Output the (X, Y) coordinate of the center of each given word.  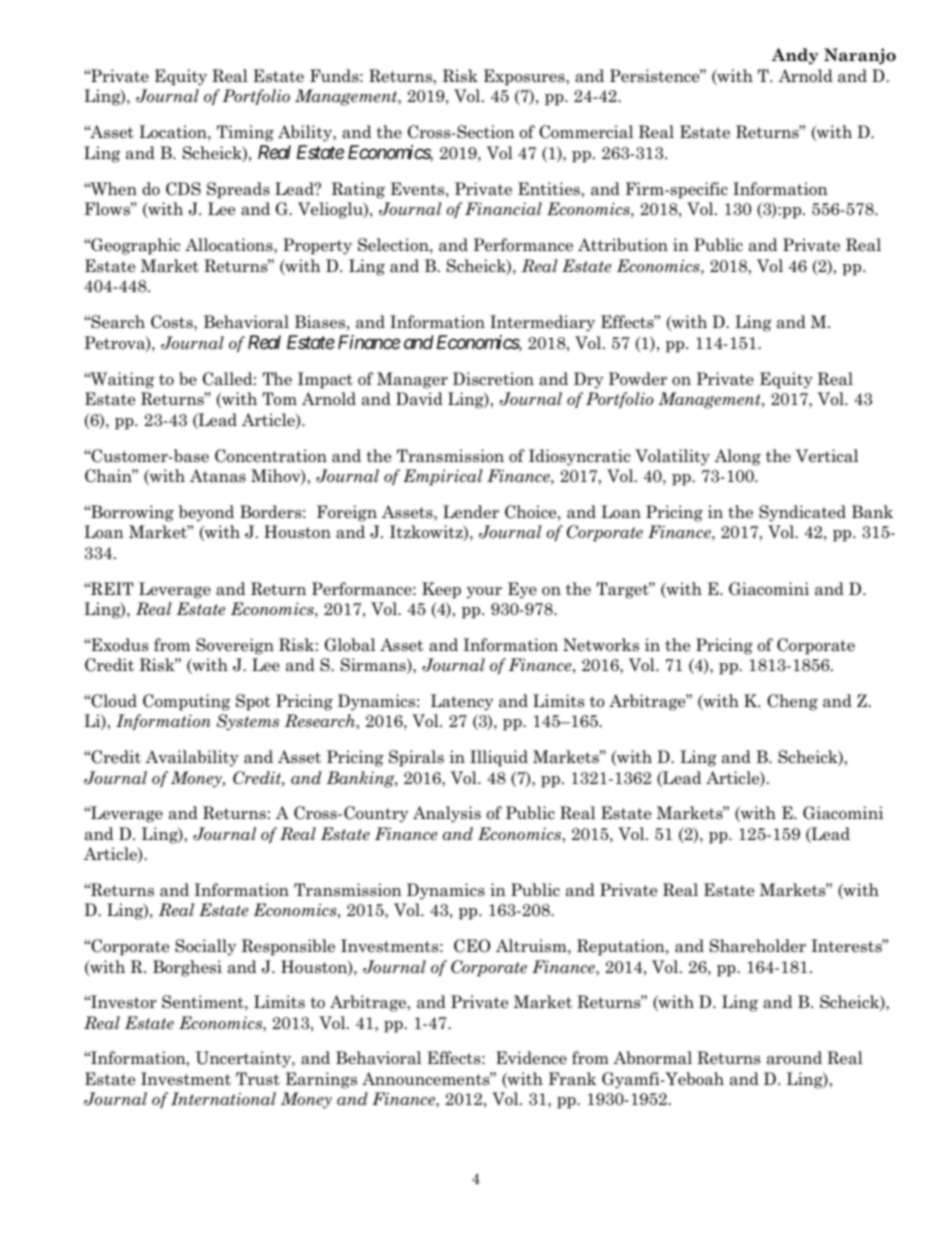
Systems (248, 722)
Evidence (531, 1058)
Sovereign (235, 646)
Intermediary (542, 323)
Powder (637, 379)
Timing (245, 133)
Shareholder (758, 946)
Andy (795, 56)
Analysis (447, 814)
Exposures (525, 77)
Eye (522, 590)
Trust (258, 1079)
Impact (325, 380)
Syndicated (802, 513)
